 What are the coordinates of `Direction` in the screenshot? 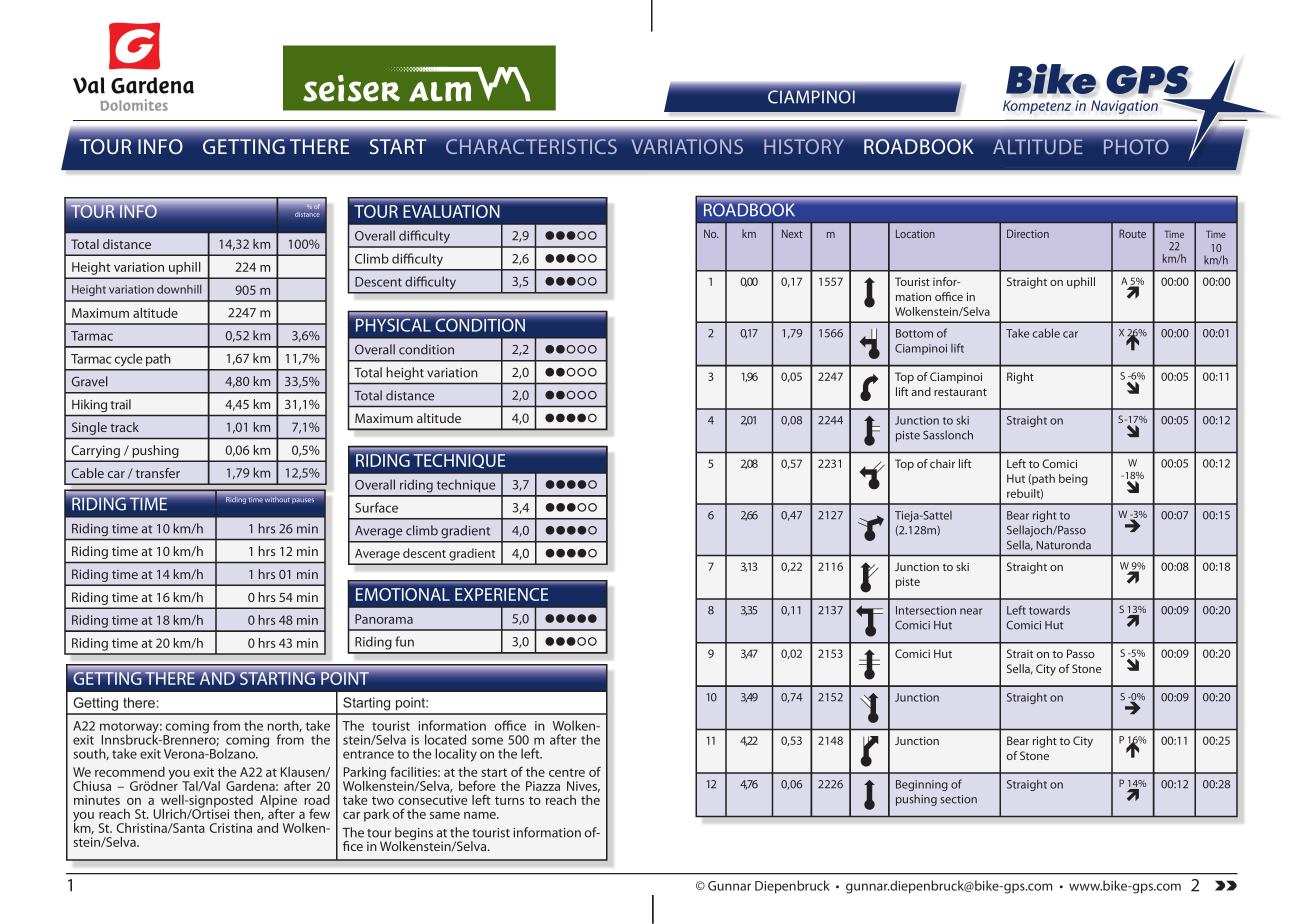 It's located at (1028, 233).
